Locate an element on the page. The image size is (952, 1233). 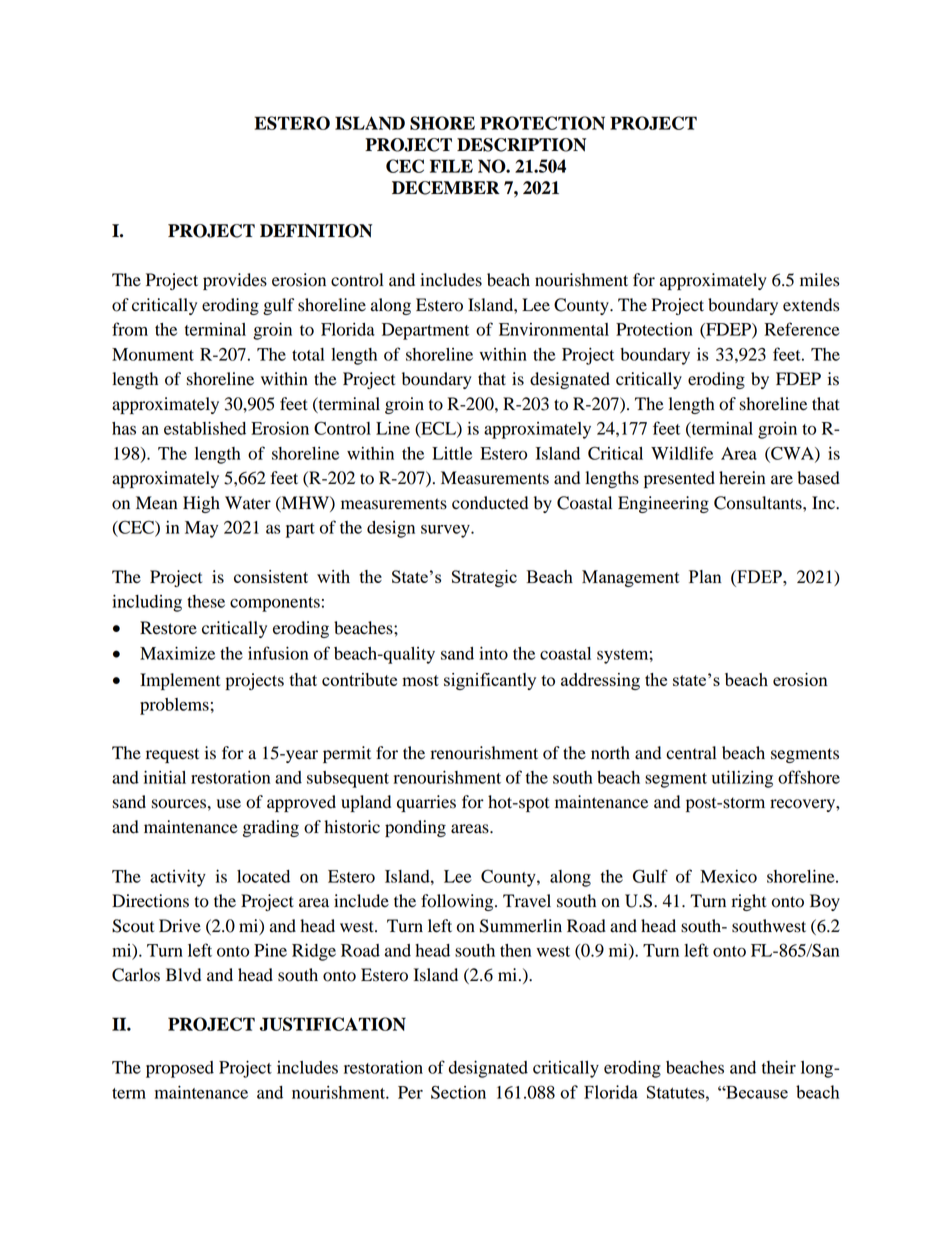
proposed is located at coordinates (180, 1069).
